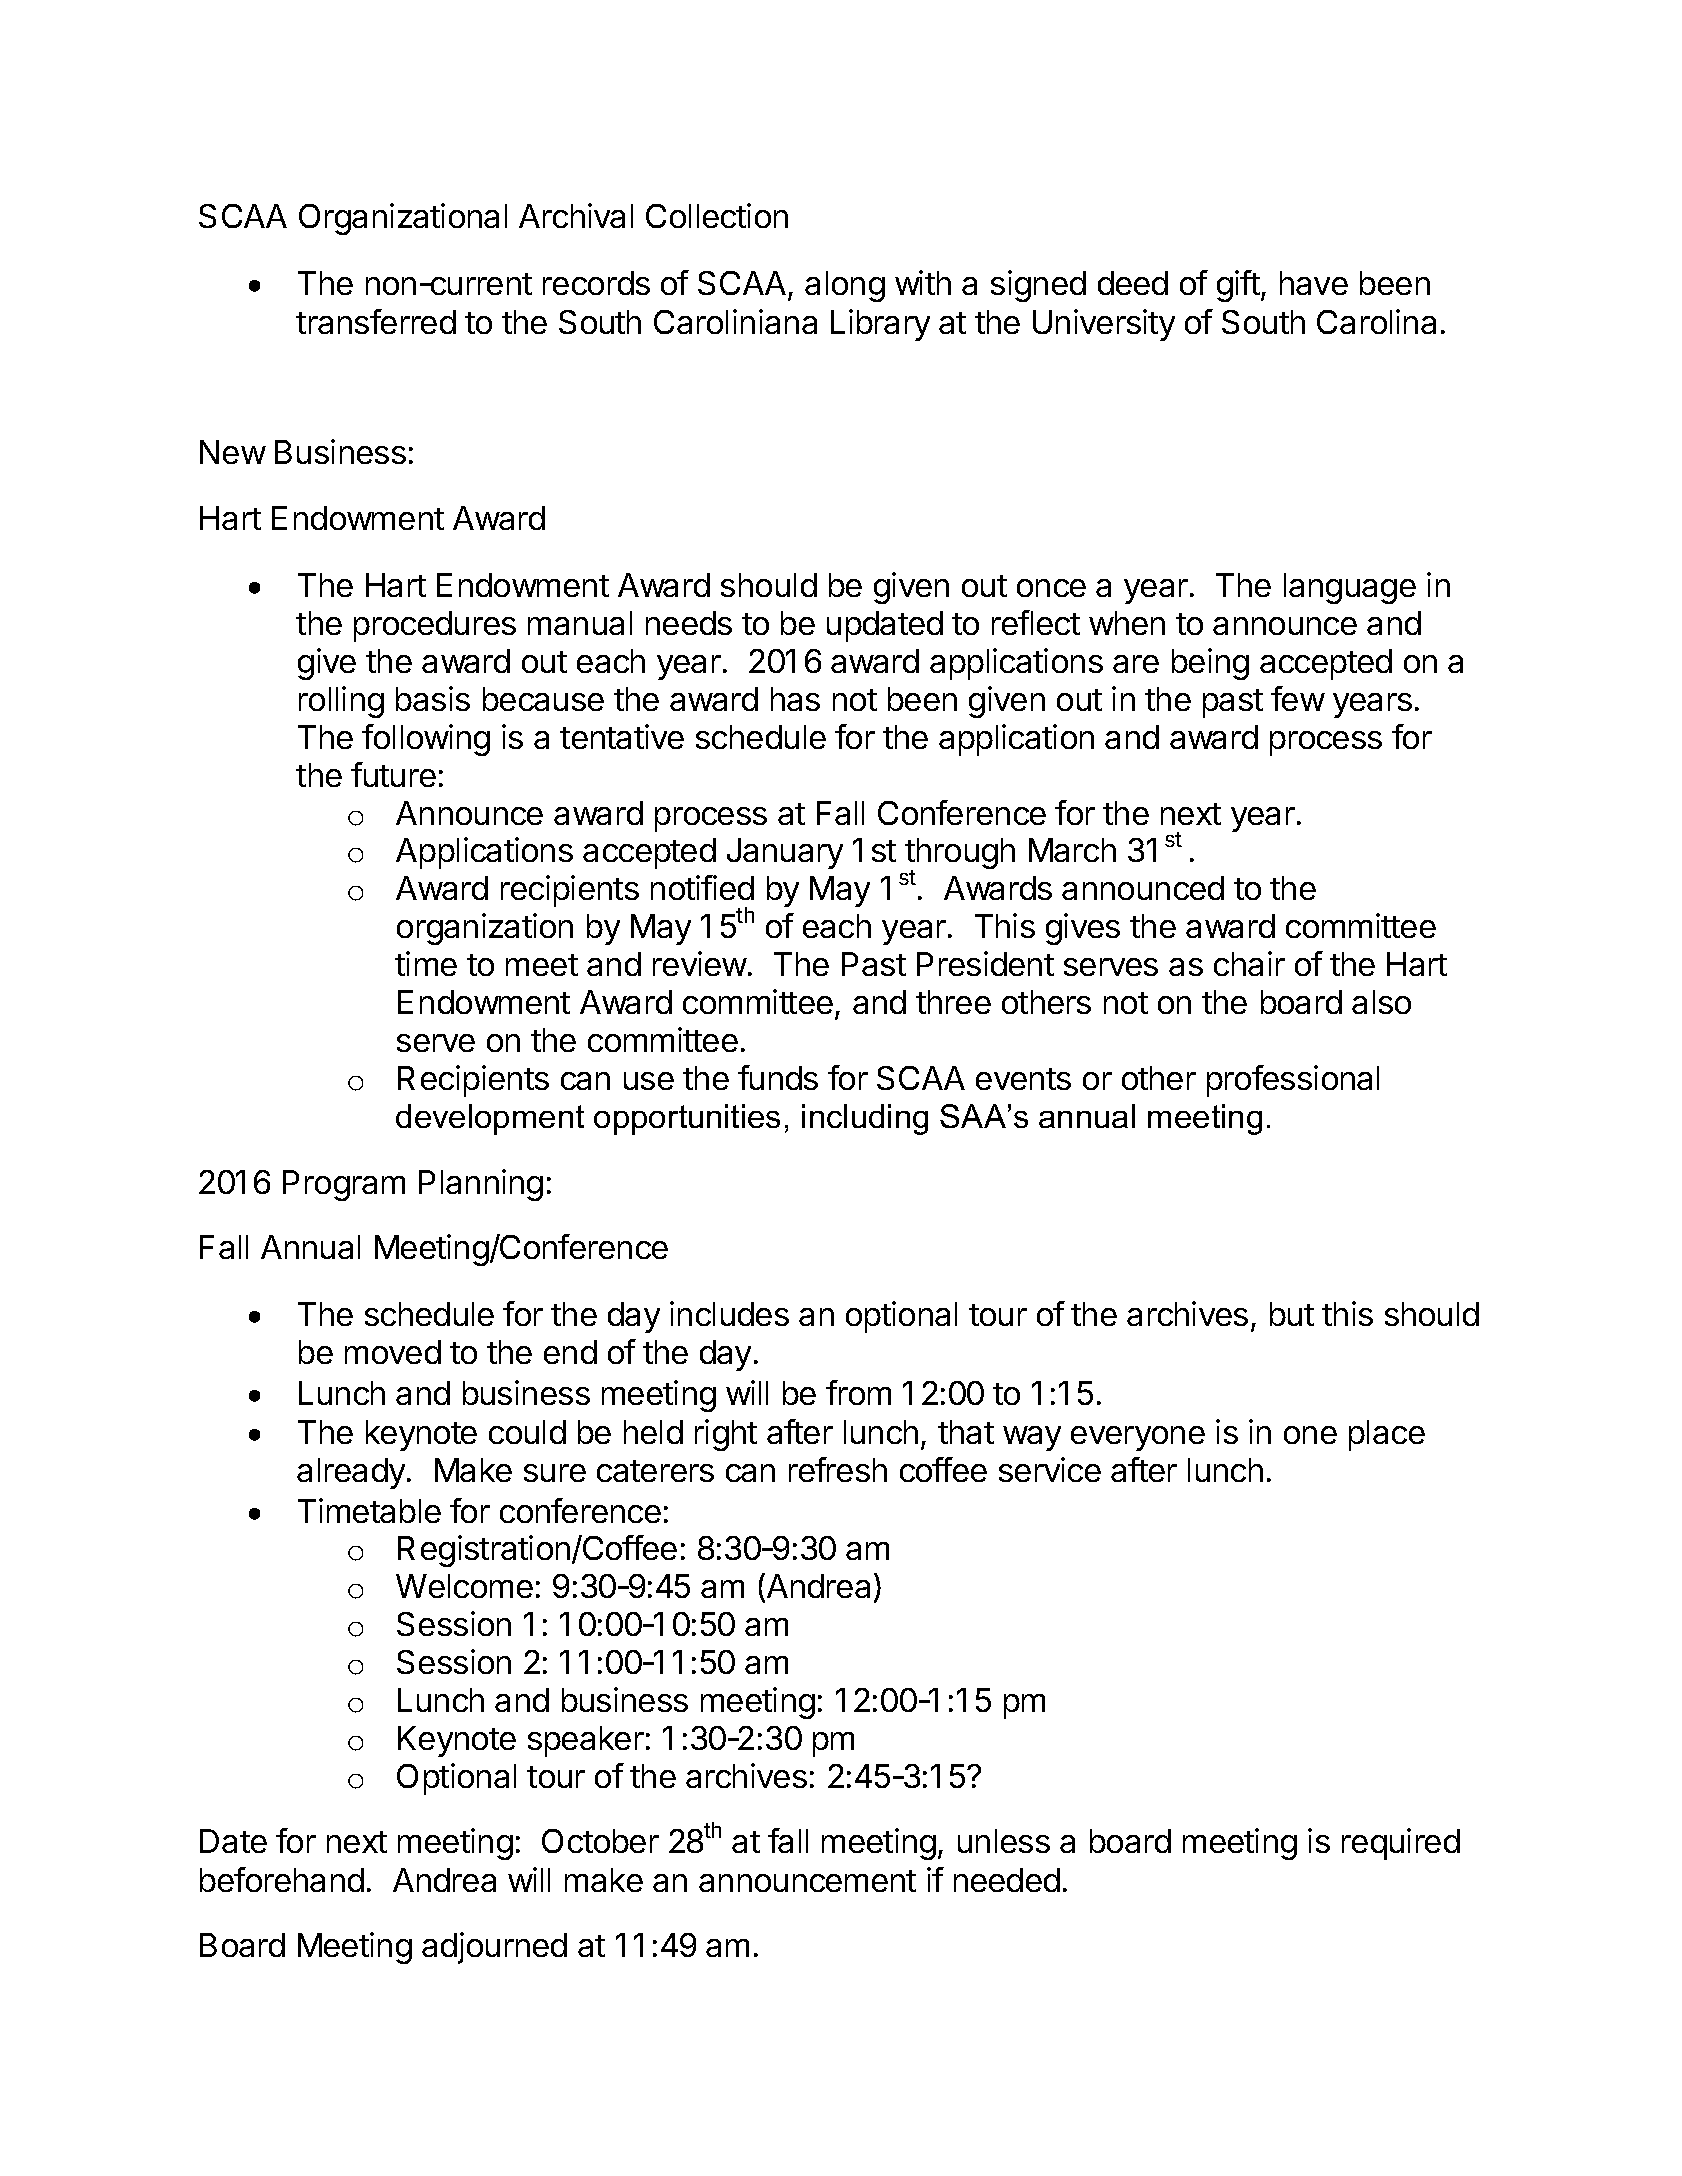 This screenshot has height=2176, width=1682. Describe the element at coordinates (376, 321) in the screenshot. I see `transferred` at that location.
